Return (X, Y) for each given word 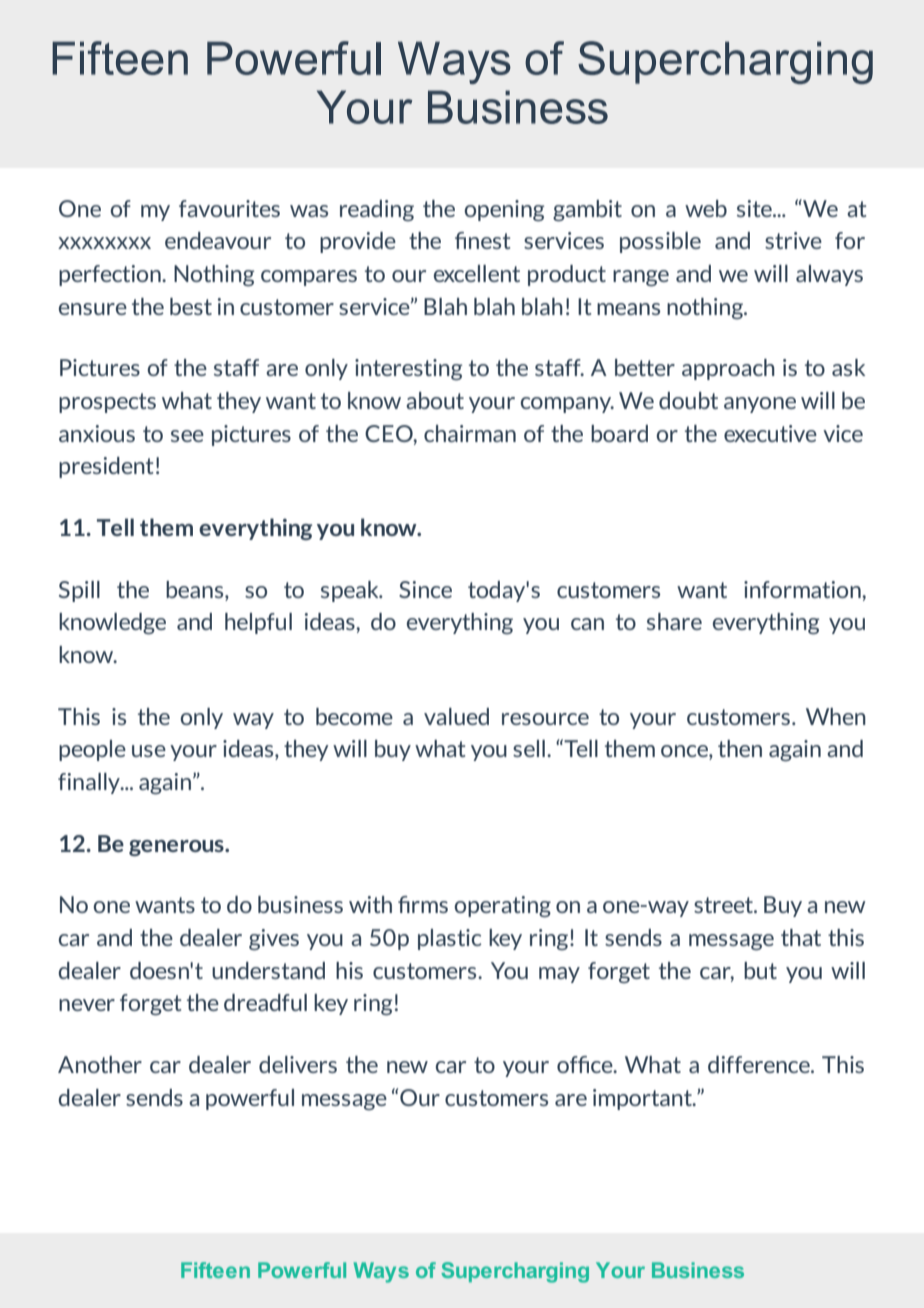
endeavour (218, 240)
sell (529, 748)
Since (425, 589)
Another (100, 1064)
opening (504, 211)
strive (793, 240)
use (149, 751)
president (106, 467)
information (803, 589)
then (740, 748)
